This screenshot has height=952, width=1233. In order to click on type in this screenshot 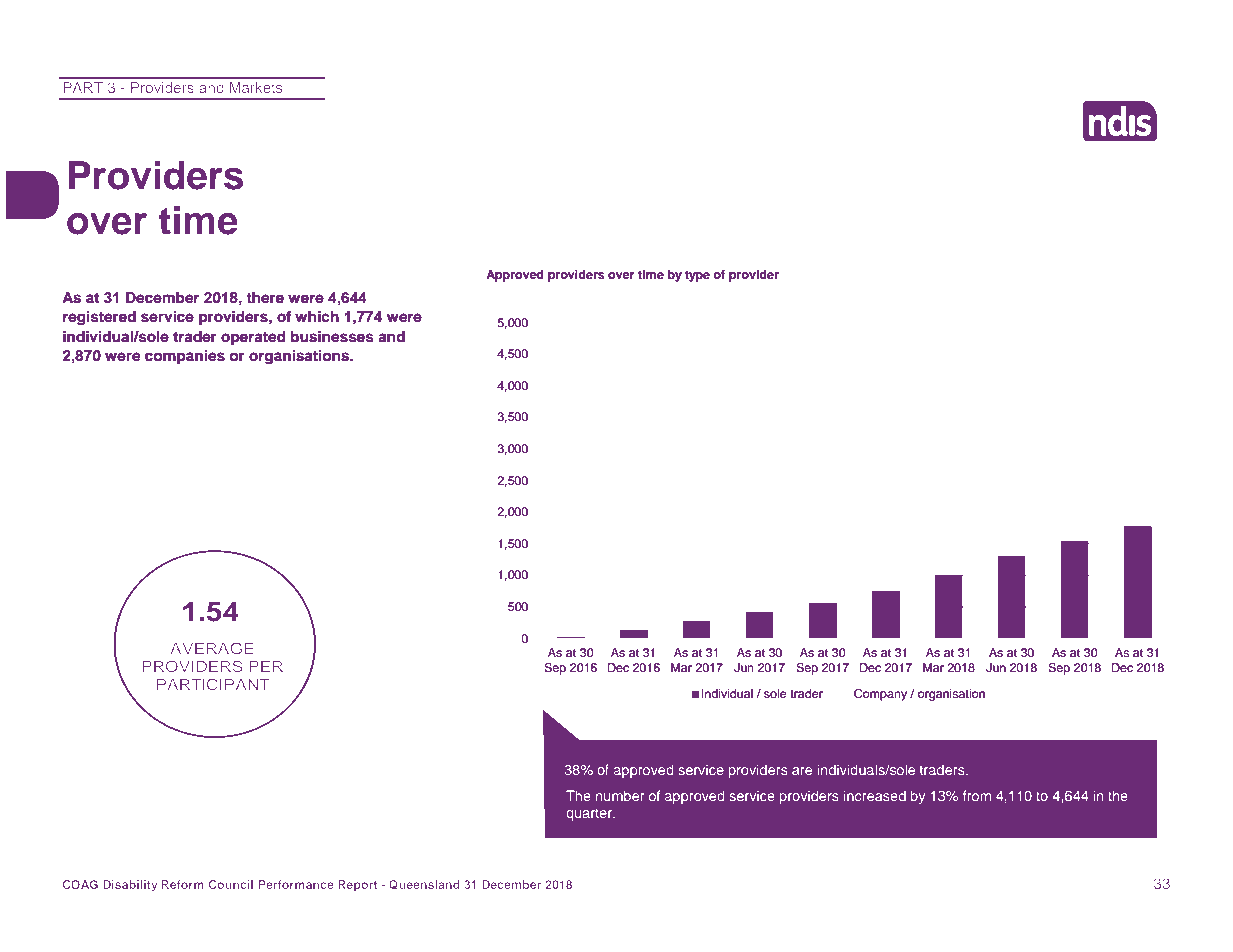, I will do `click(697, 276)`.
